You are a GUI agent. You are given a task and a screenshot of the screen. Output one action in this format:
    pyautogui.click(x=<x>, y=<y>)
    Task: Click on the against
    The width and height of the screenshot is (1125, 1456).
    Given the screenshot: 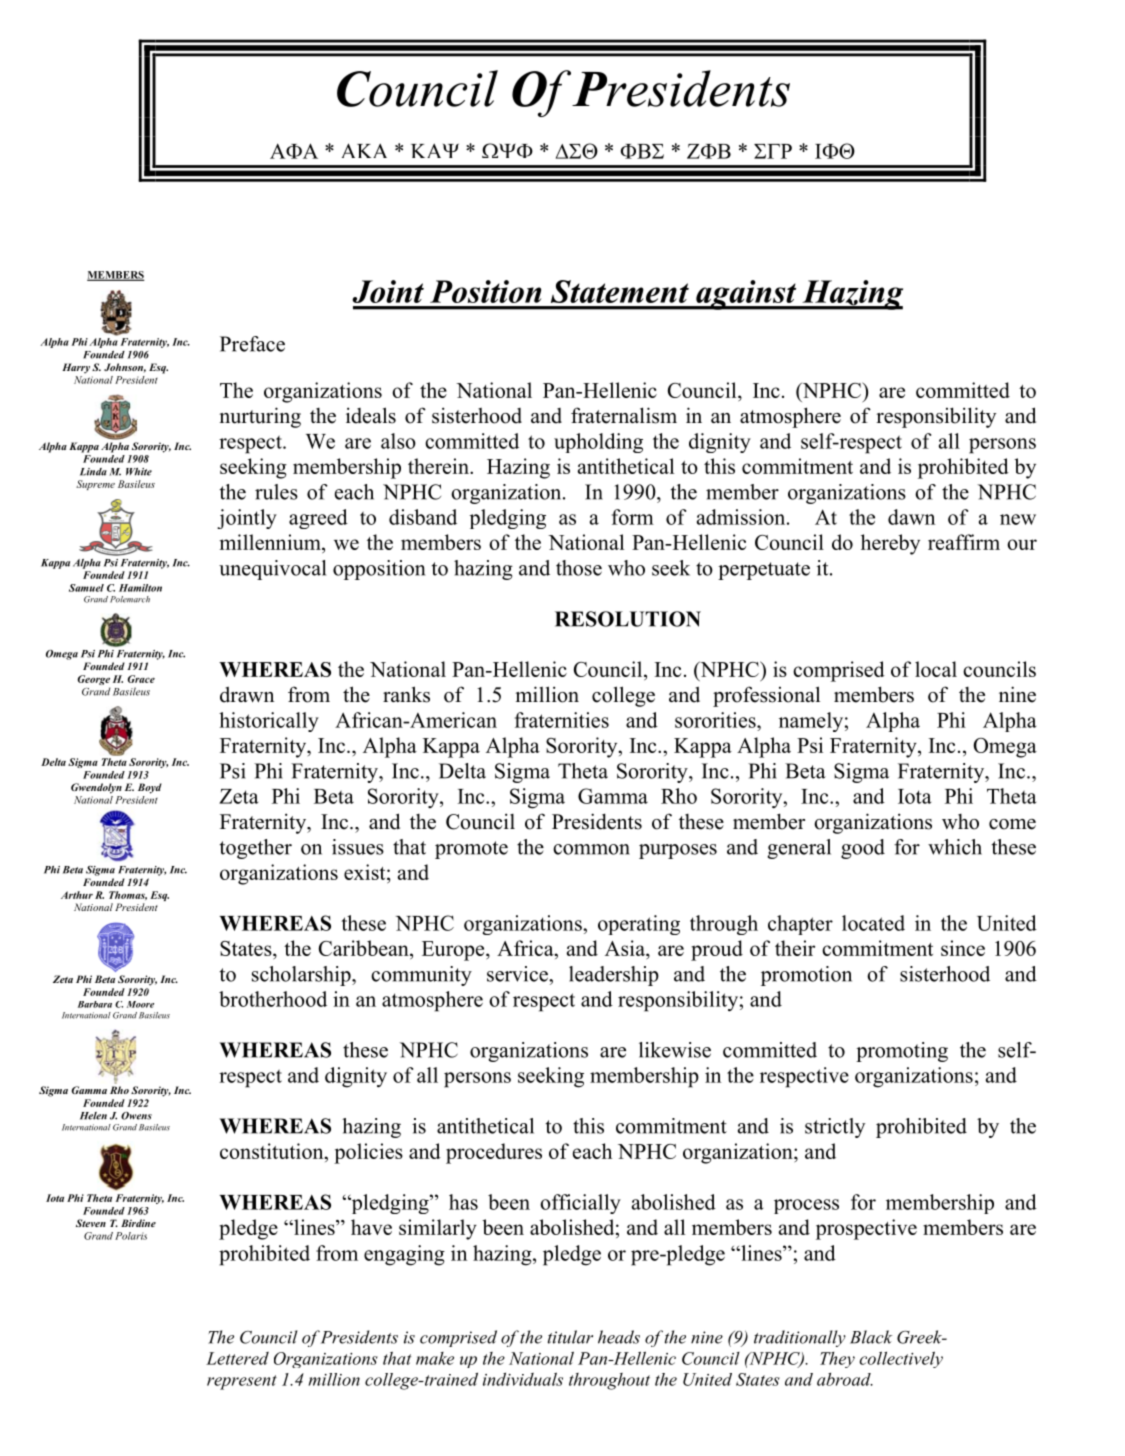 What is the action you would take?
    pyautogui.click(x=746, y=295)
